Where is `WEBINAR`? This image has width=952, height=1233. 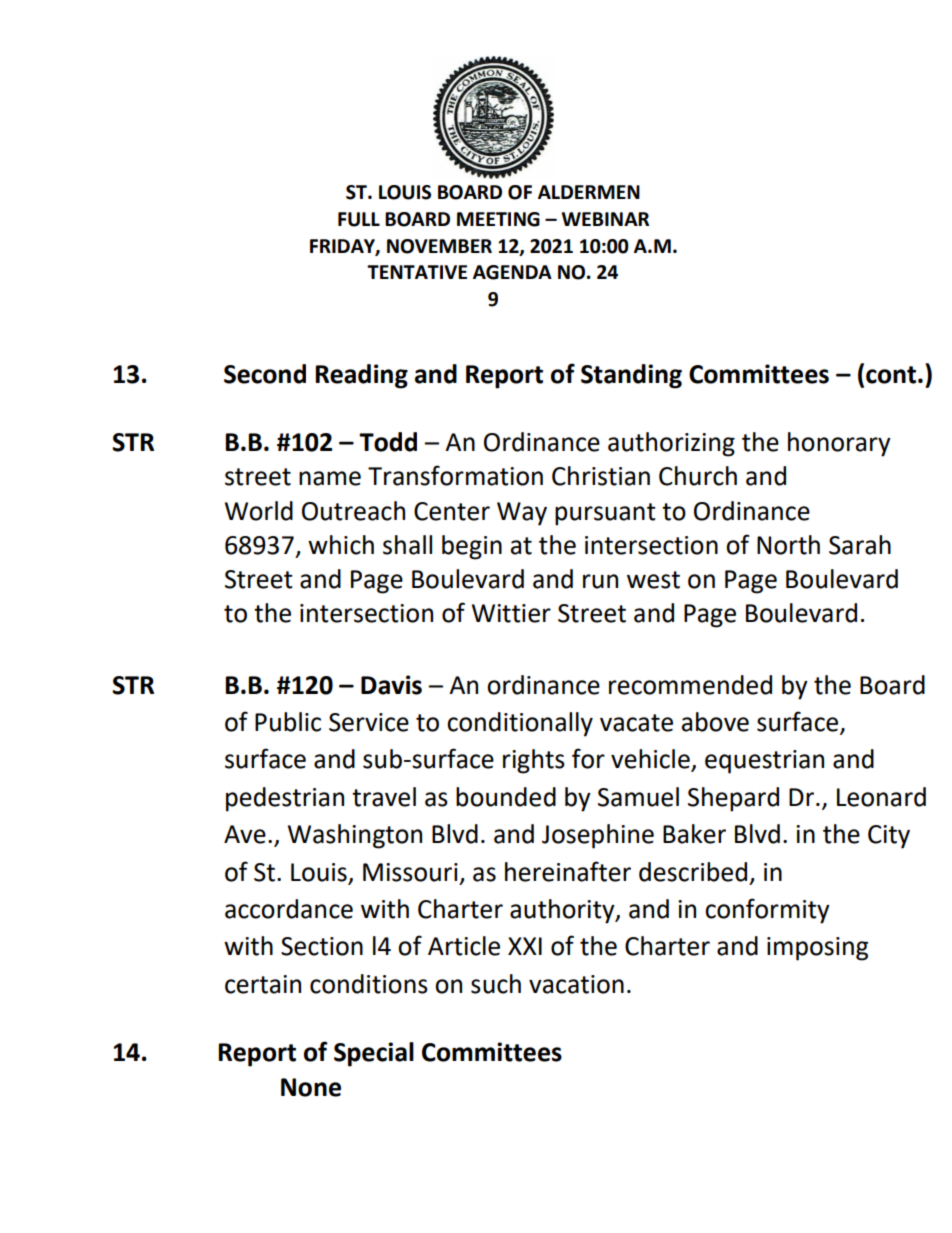 WEBINAR is located at coordinates (605, 219).
